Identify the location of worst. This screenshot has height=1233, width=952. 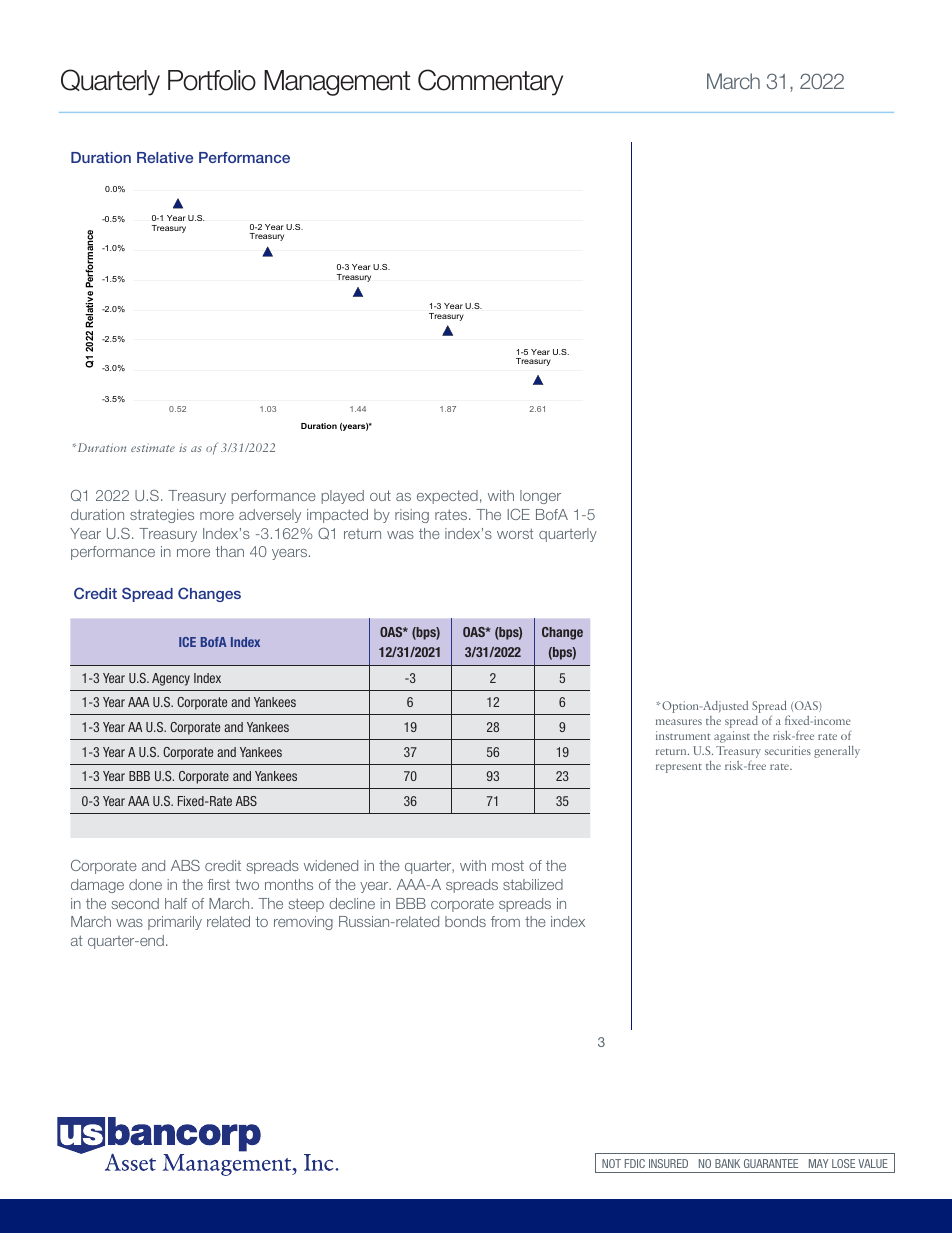
(515, 533).
